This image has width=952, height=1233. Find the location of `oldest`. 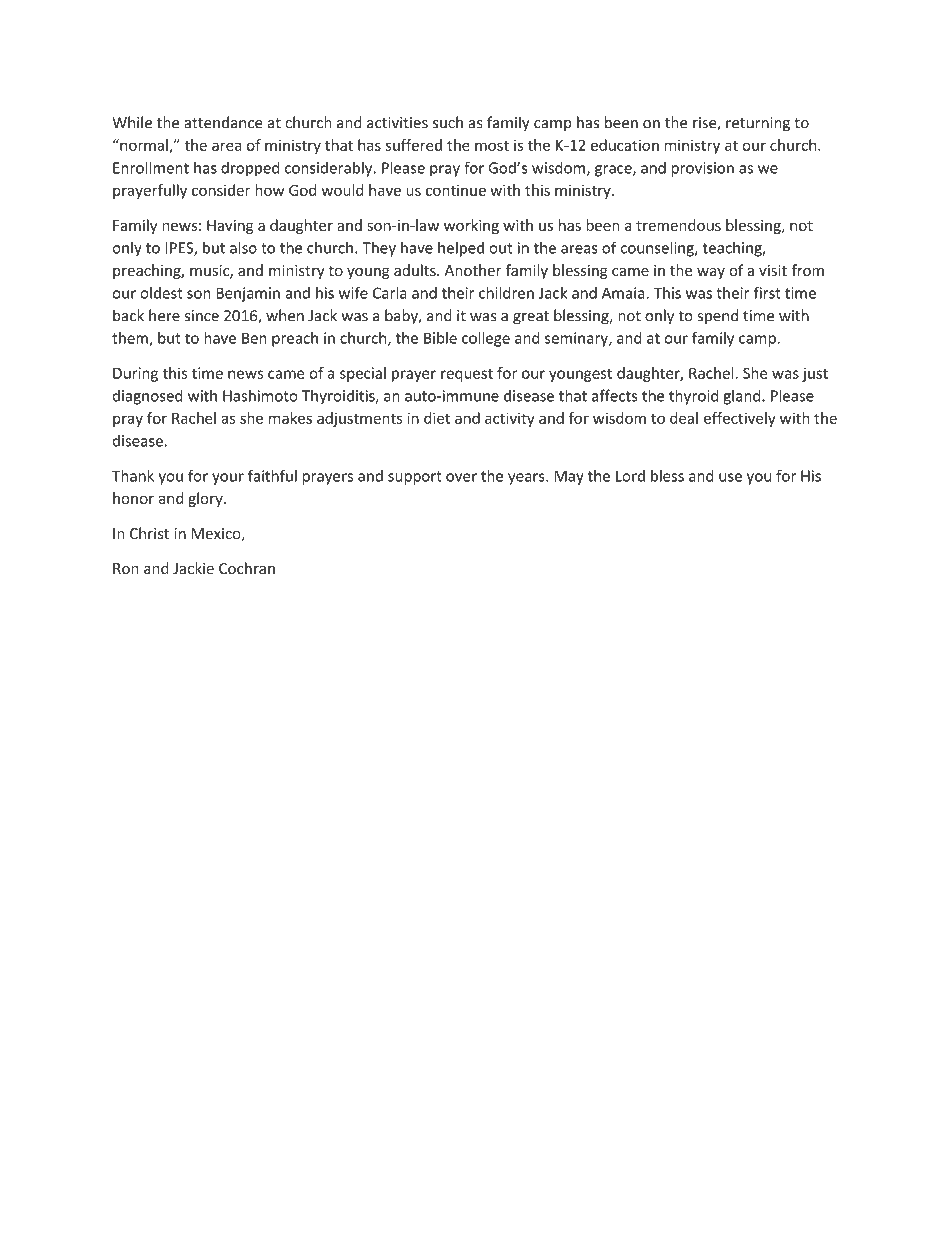

oldest is located at coordinates (161, 293).
